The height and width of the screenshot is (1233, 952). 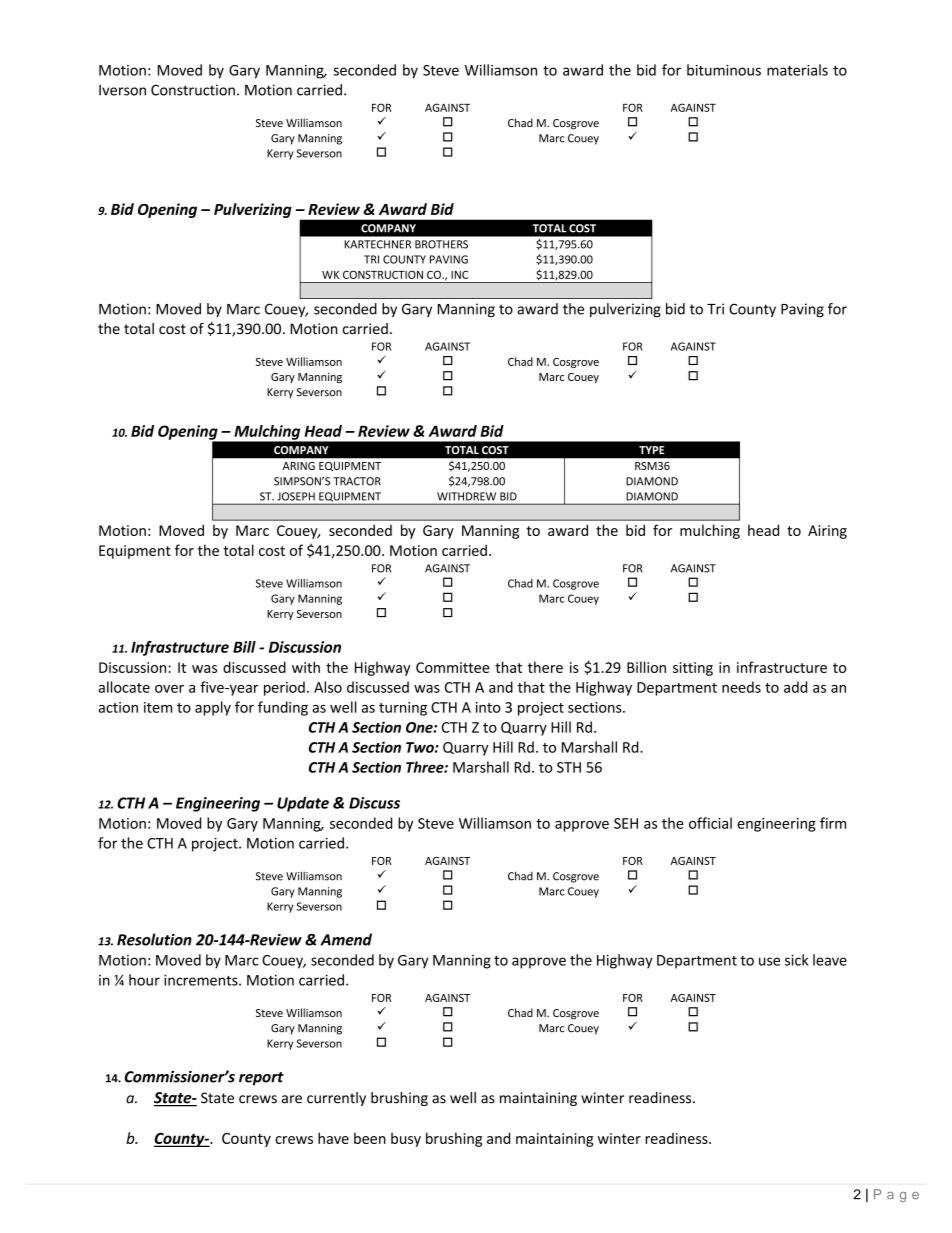 I want to click on apply, so click(x=213, y=708).
